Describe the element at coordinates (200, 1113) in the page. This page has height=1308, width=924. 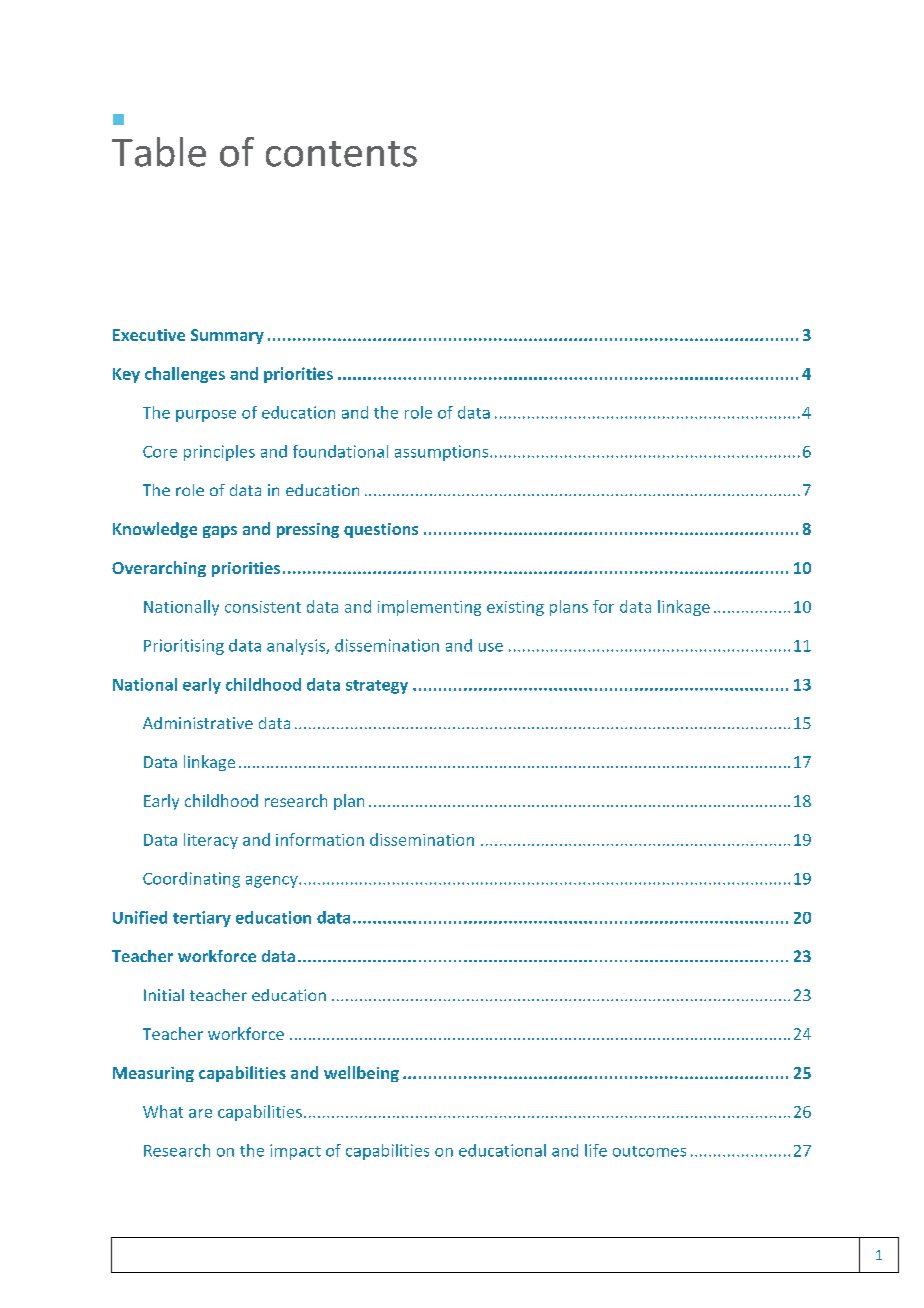
I see `are` at that location.
